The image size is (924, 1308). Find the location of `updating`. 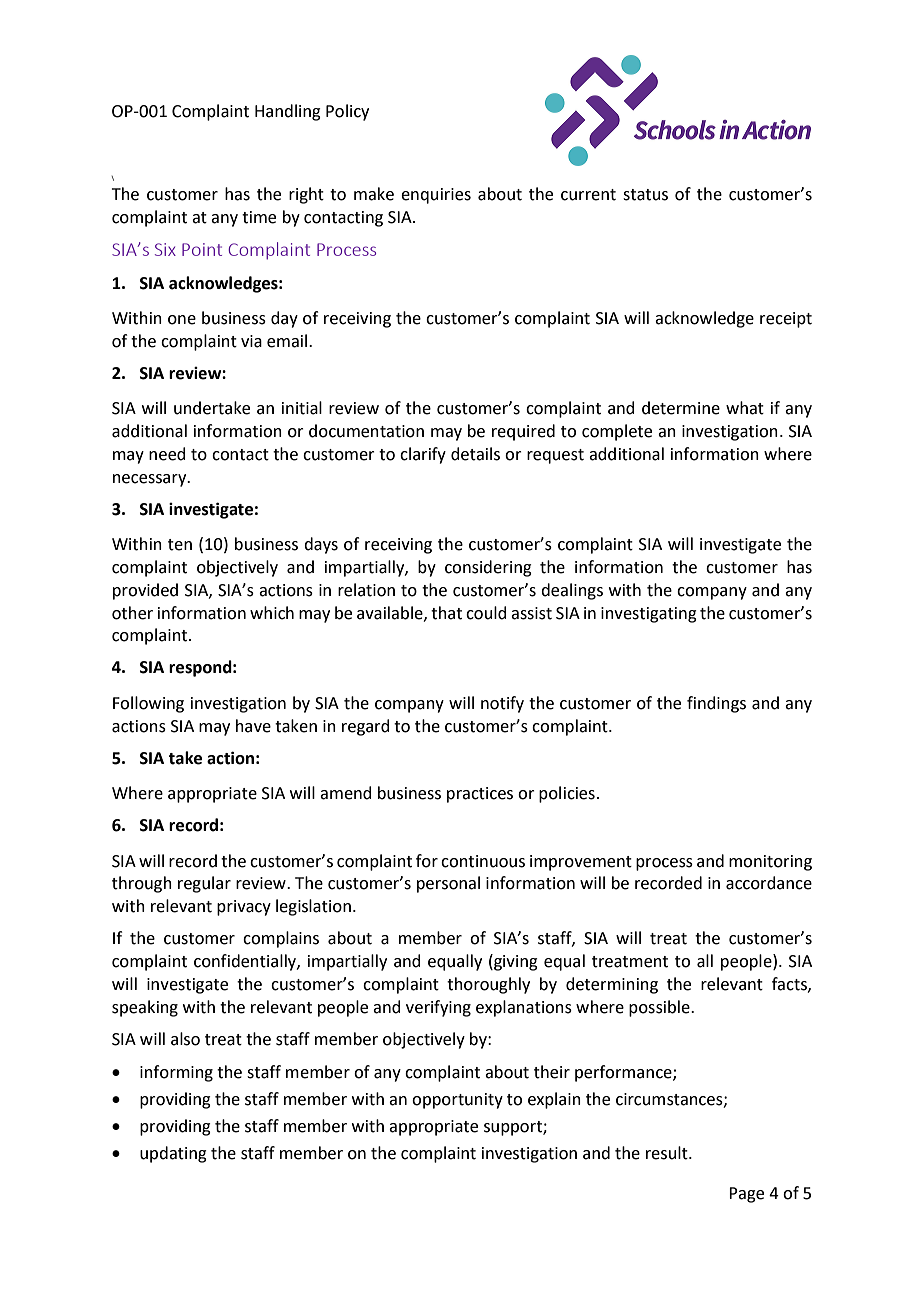

updating is located at coordinates (173, 1154).
